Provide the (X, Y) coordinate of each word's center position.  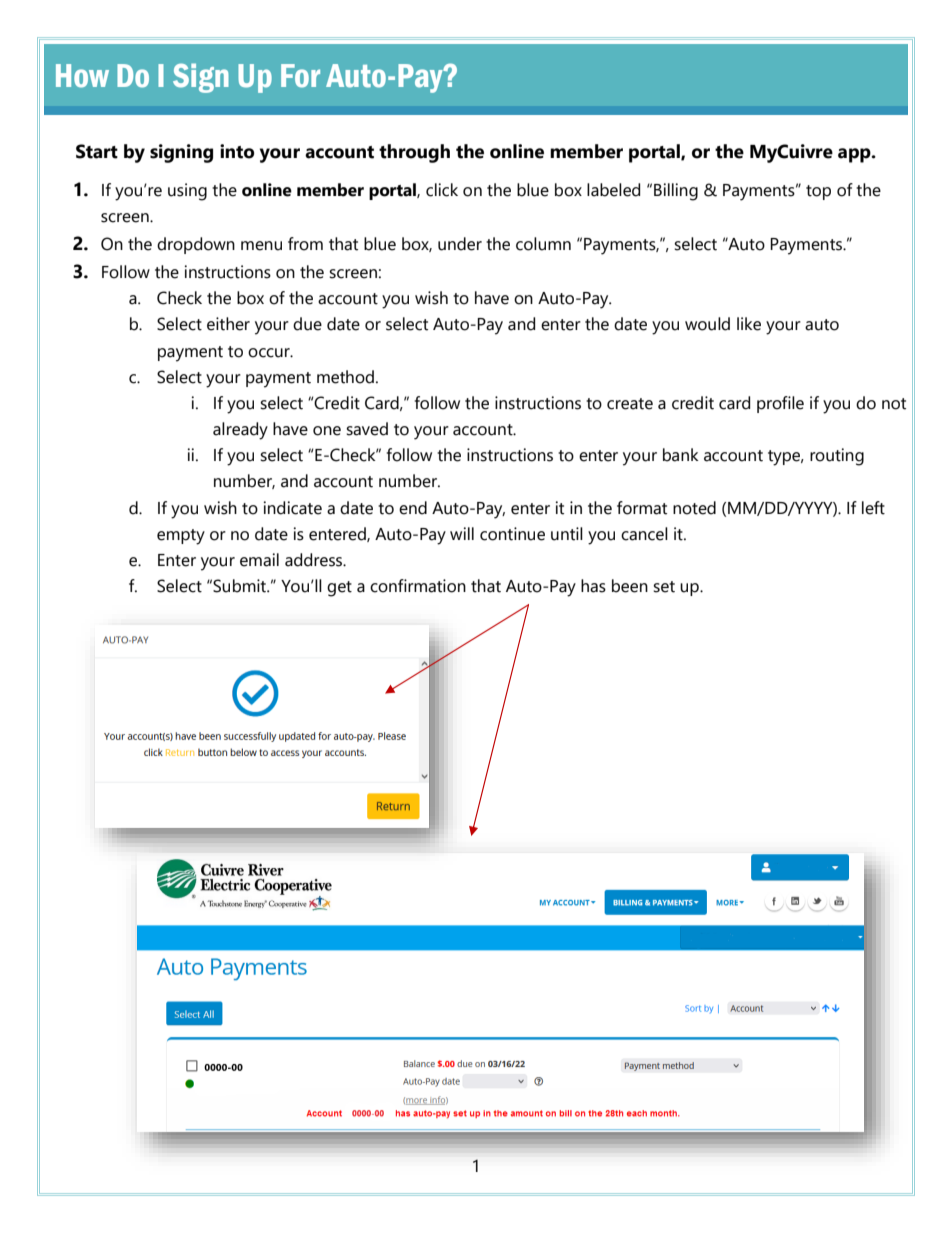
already (240, 431)
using (187, 192)
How (82, 76)
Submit (240, 586)
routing (837, 457)
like (749, 324)
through (414, 153)
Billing (676, 192)
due (307, 324)
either (228, 324)
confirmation (418, 586)
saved (367, 429)
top (818, 192)
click (442, 190)
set (664, 587)
